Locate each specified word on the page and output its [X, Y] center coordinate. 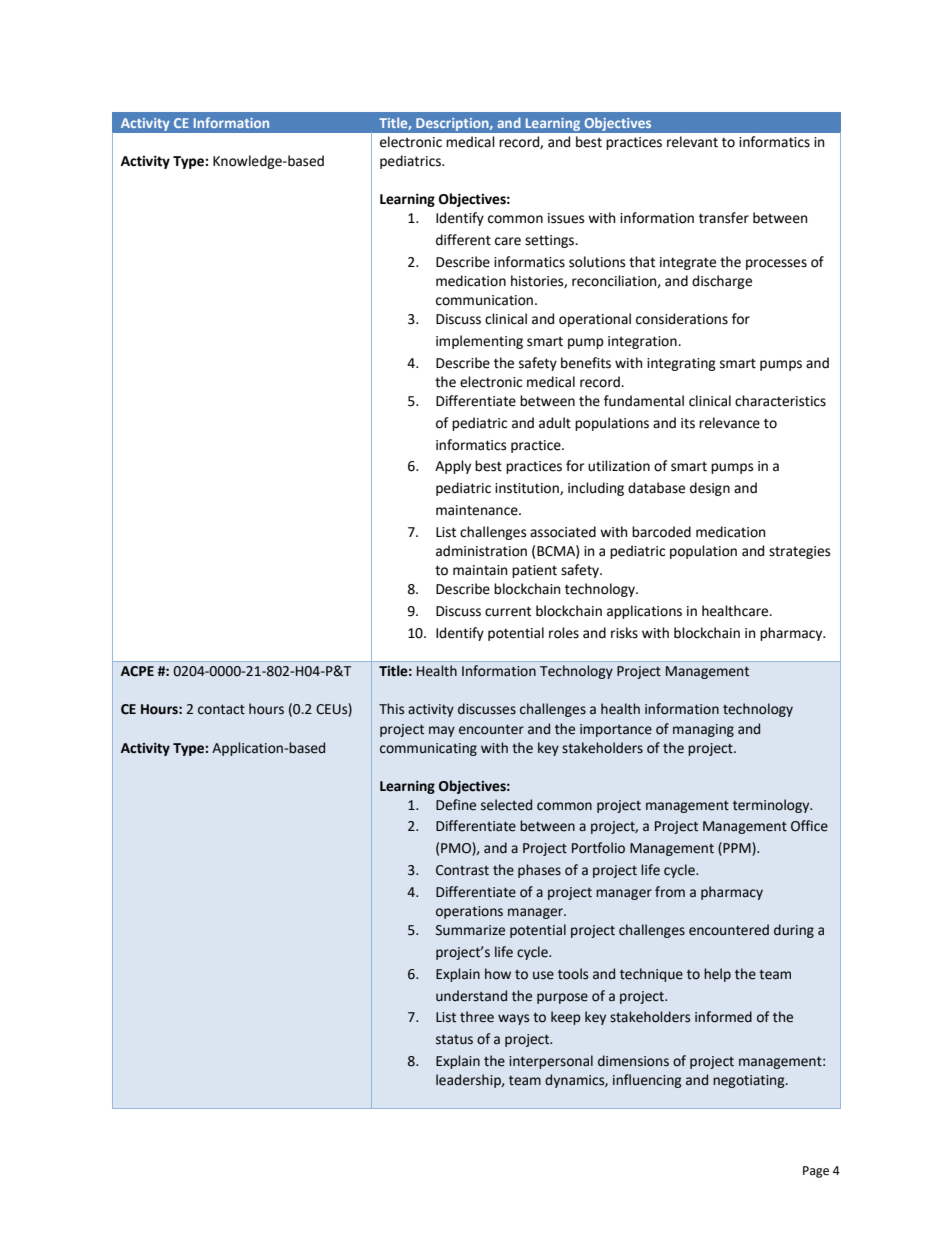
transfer [724, 218]
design [710, 489]
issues [566, 218]
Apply [453, 467]
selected [506, 805]
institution [528, 489]
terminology [772, 806]
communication [484, 300]
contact [221, 709]
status [454, 1039]
